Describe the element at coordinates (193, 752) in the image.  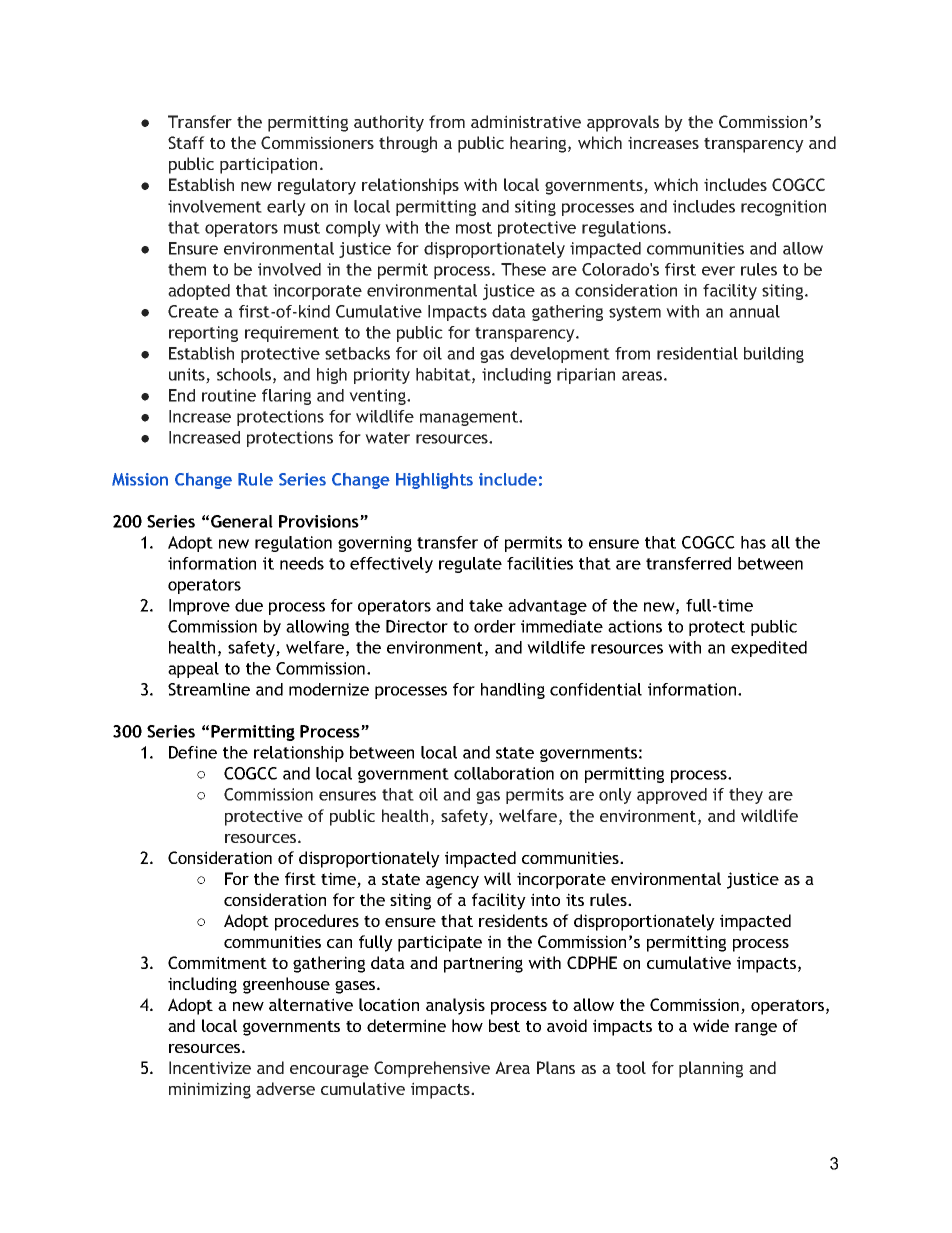
I see `Define` at that location.
